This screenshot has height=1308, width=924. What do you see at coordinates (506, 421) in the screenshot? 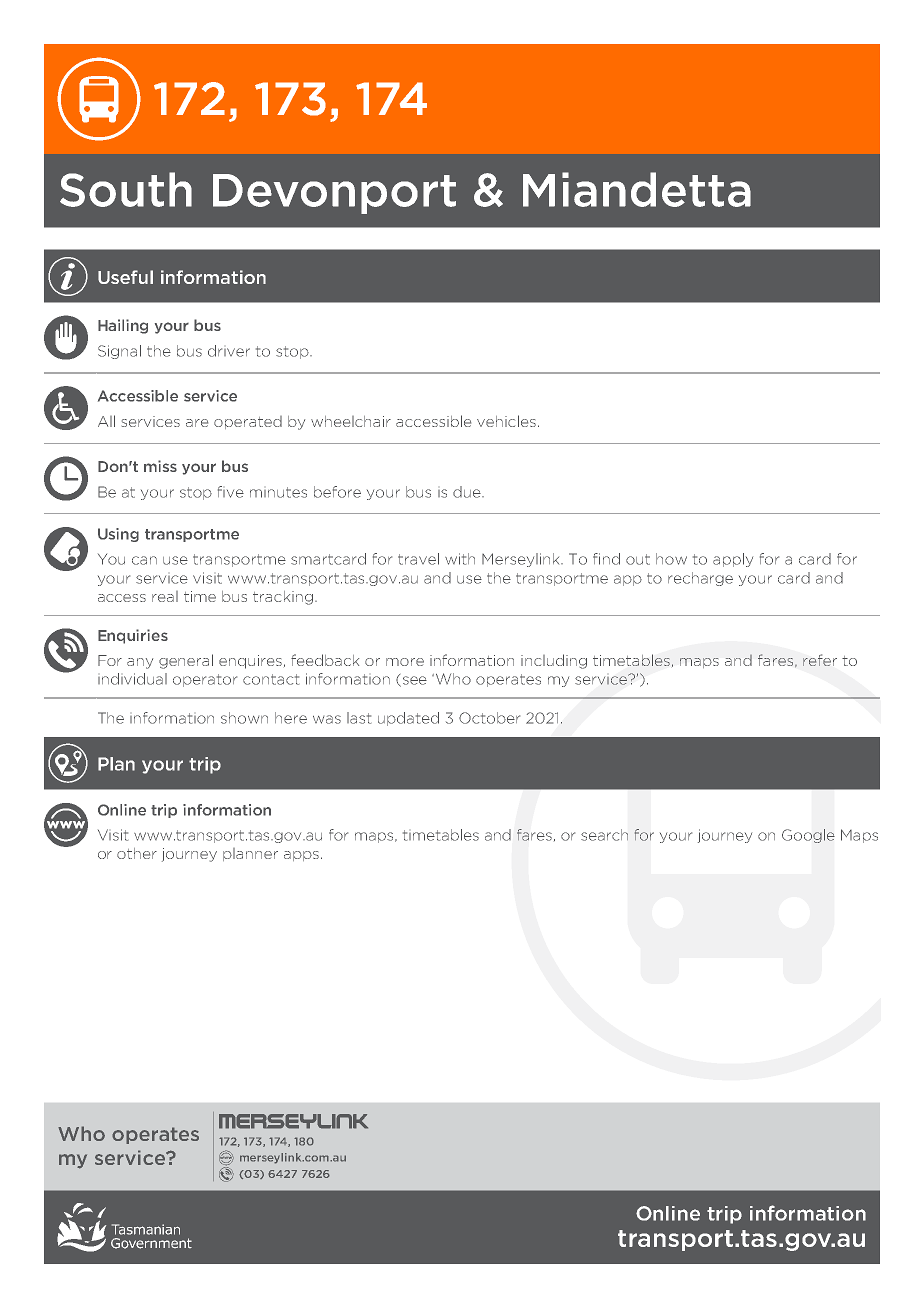
I see `vehicles` at bounding box center [506, 421].
